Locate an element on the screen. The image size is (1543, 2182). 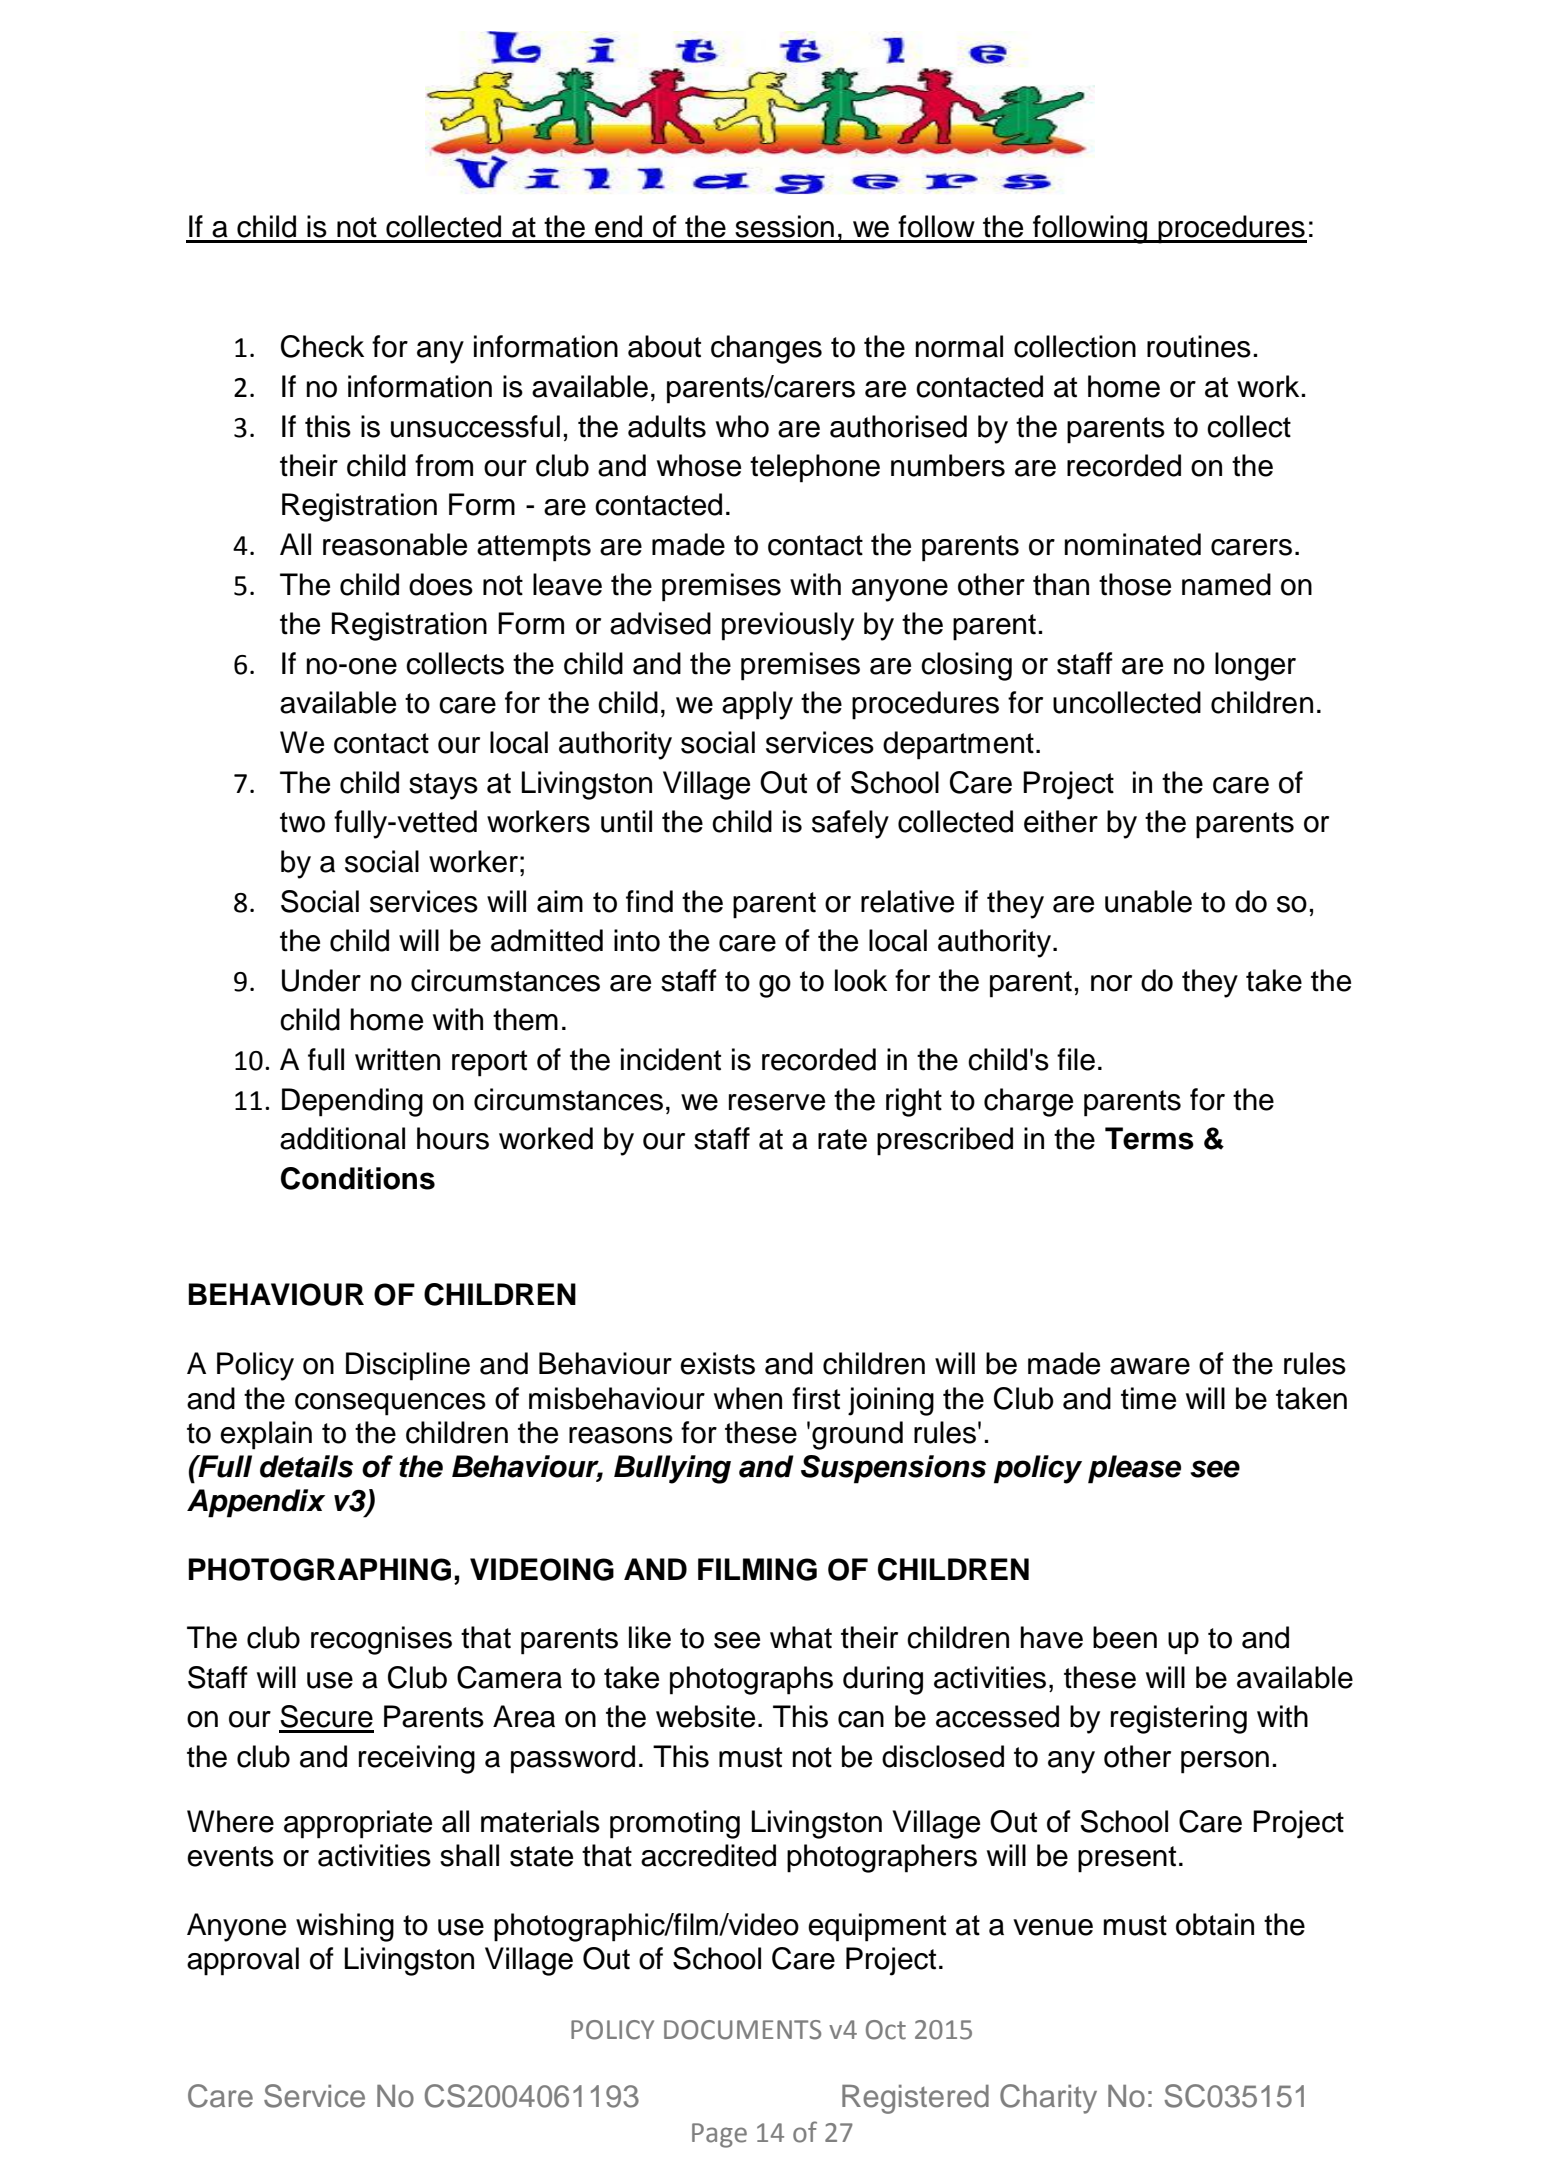
changes is located at coordinates (766, 349).
